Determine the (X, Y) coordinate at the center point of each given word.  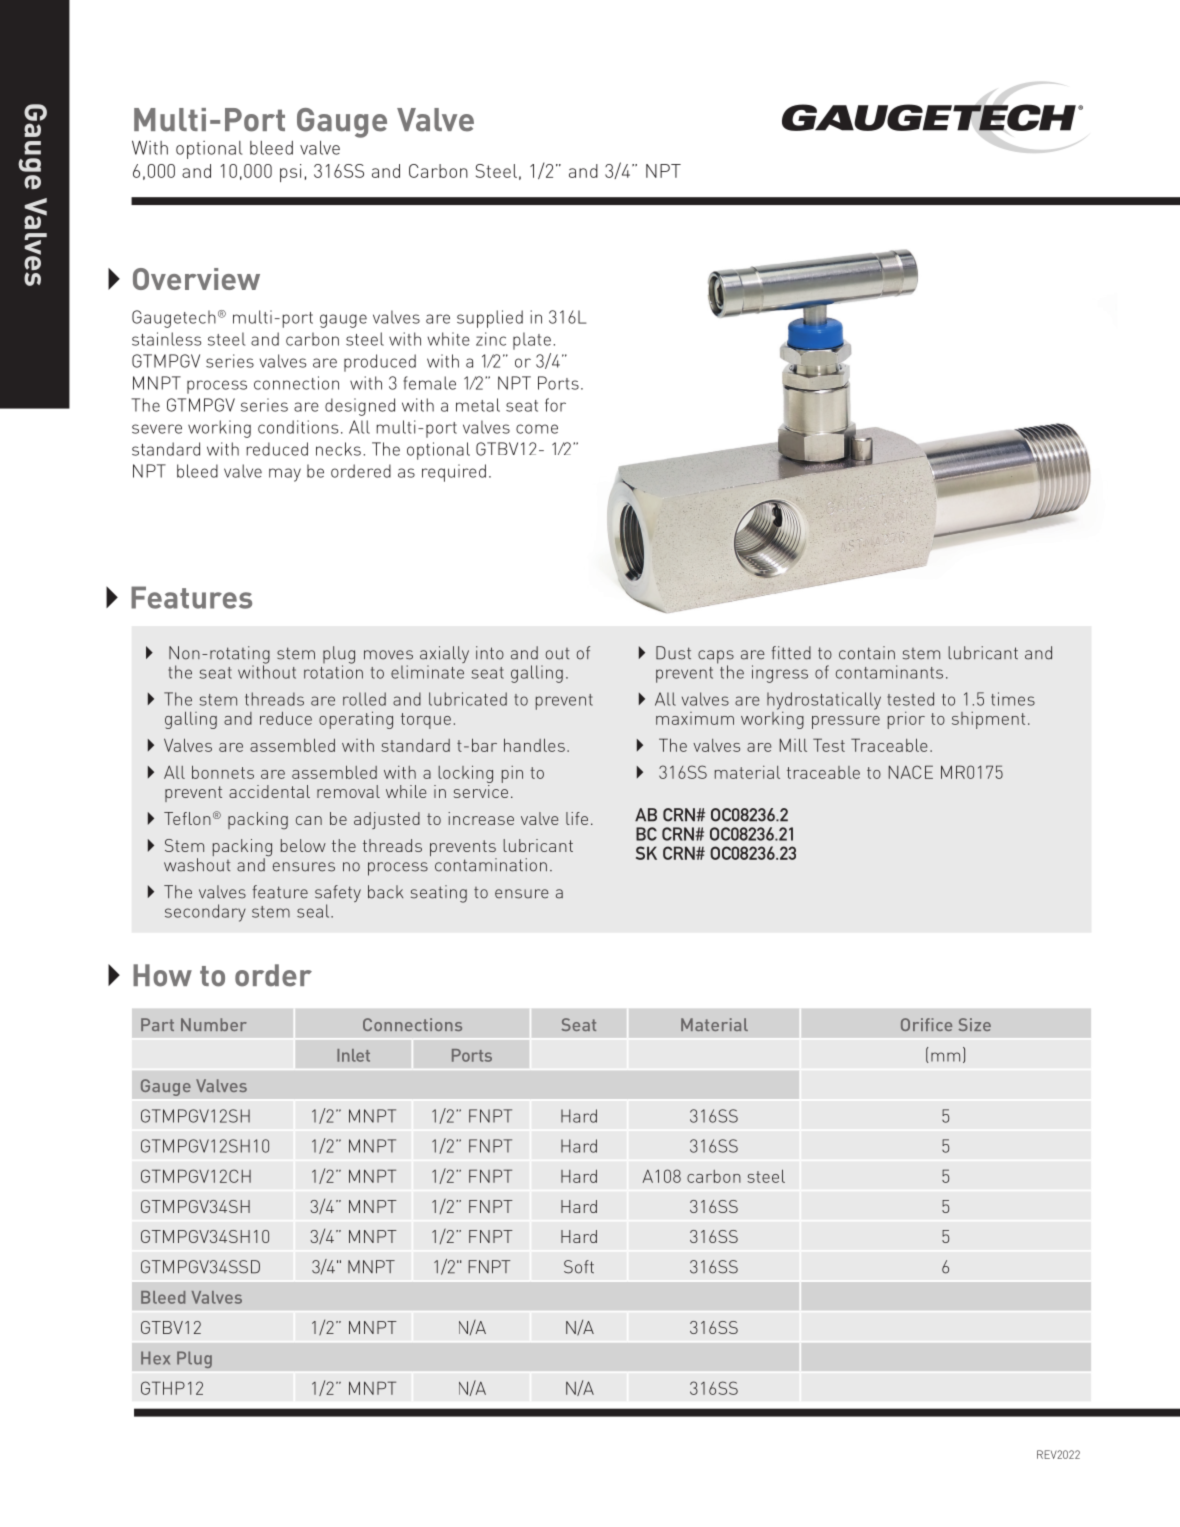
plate (532, 341)
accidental (269, 791)
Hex (155, 1358)
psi (290, 173)
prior (906, 720)
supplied (490, 319)
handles (534, 745)
